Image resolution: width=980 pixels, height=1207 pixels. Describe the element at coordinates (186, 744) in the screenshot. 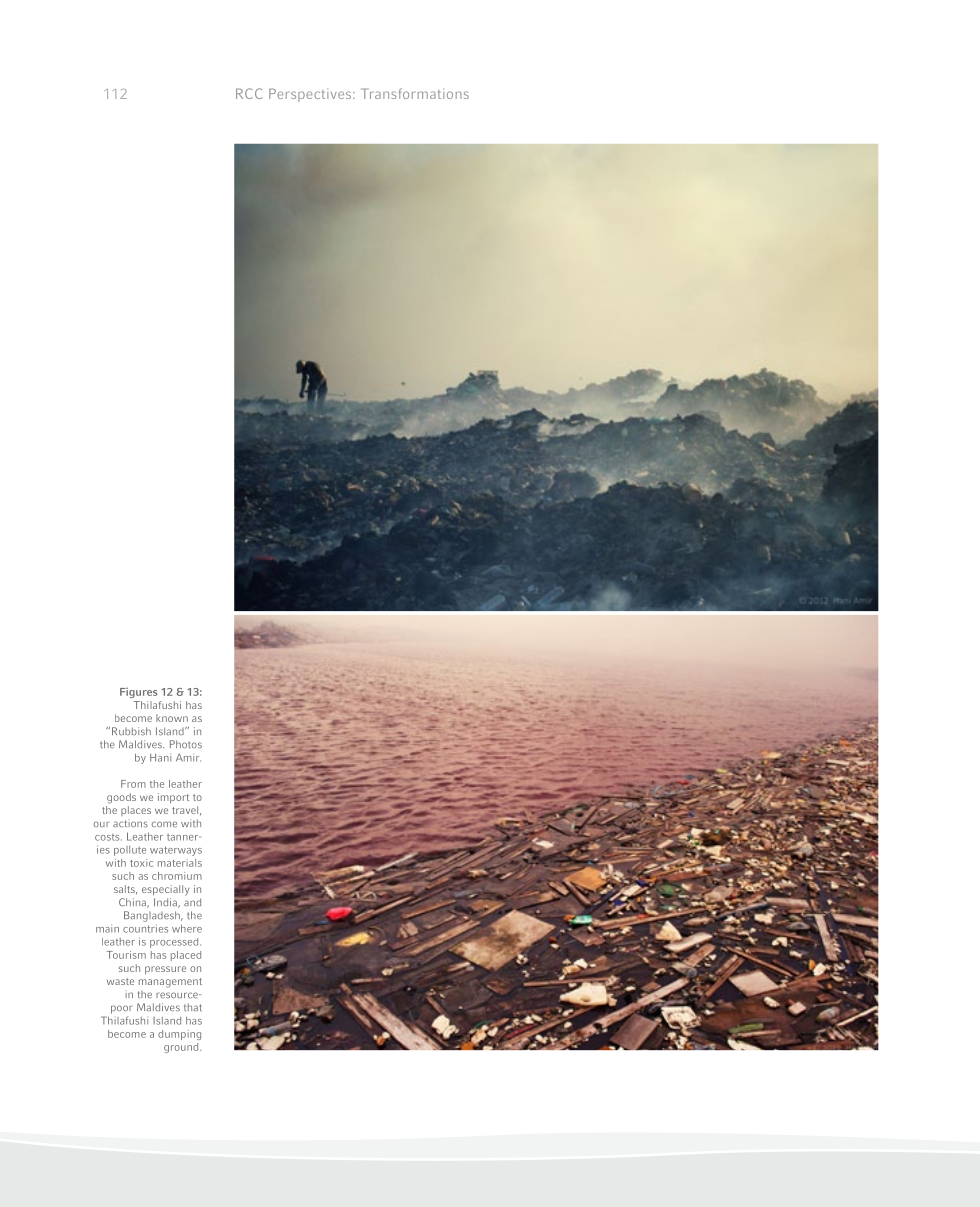

I see `Photos` at that location.
